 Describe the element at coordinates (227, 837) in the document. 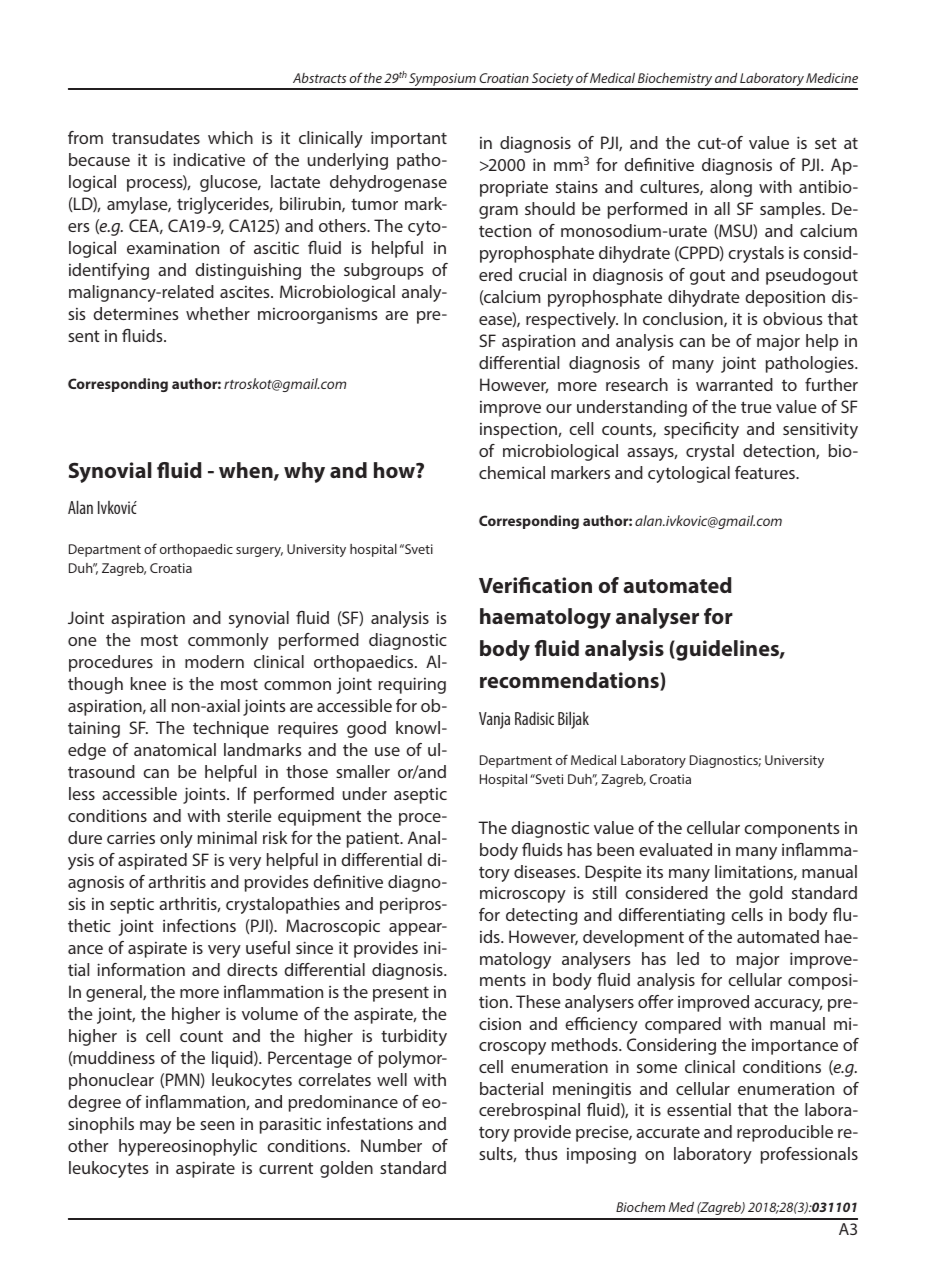

I see `minimal` at that location.
